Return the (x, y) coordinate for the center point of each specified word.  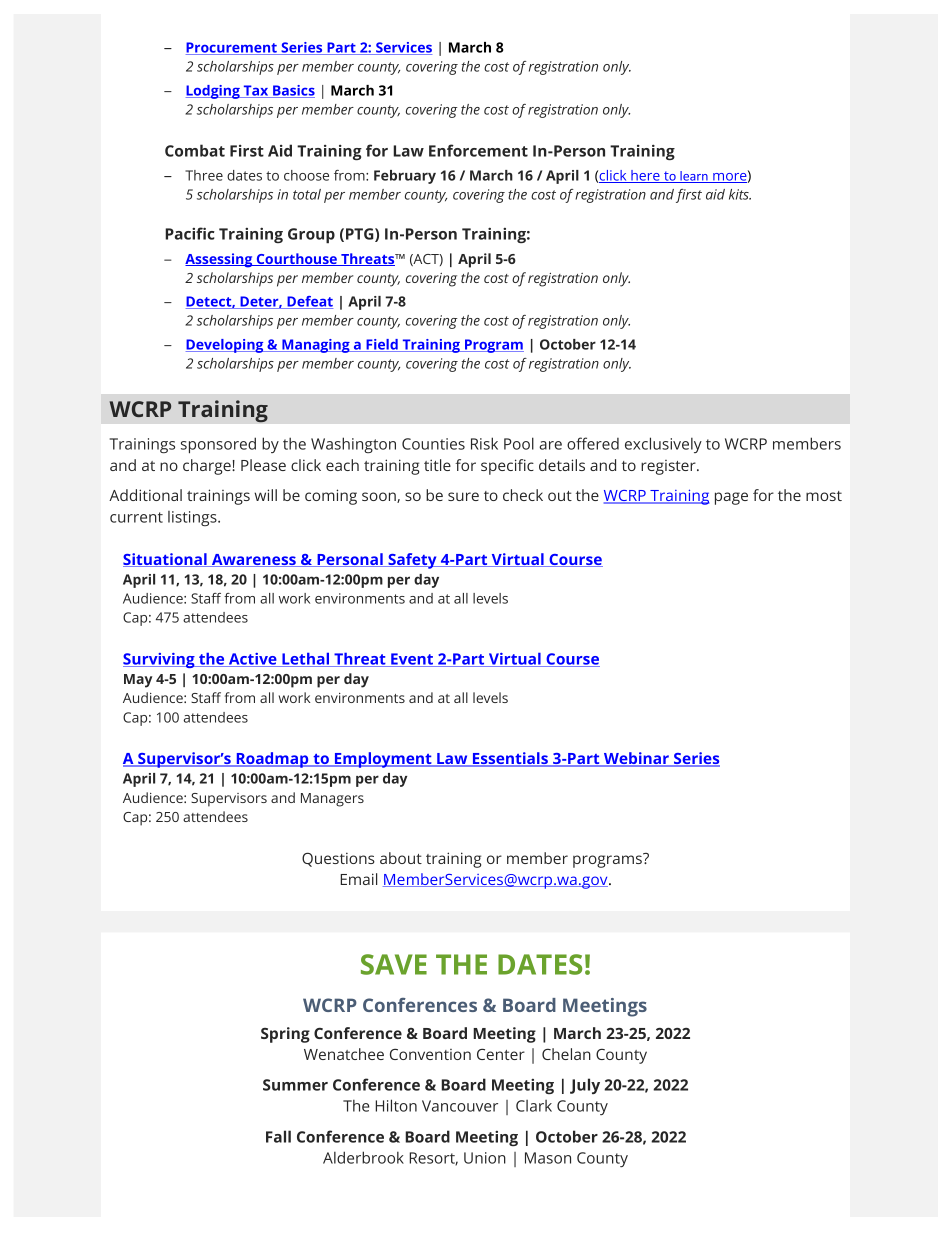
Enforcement (478, 150)
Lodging (214, 92)
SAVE (394, 964)
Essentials (510, 759)
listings (193, 518)
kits (740, 194)
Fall (278, 1136)
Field (382, 345)
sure (463, 496)
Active (252, 660)
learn (694, 177)
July (585, 1086)
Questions (338, 859)
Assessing (220, 260)
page (731, 498)
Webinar (636, 759)
